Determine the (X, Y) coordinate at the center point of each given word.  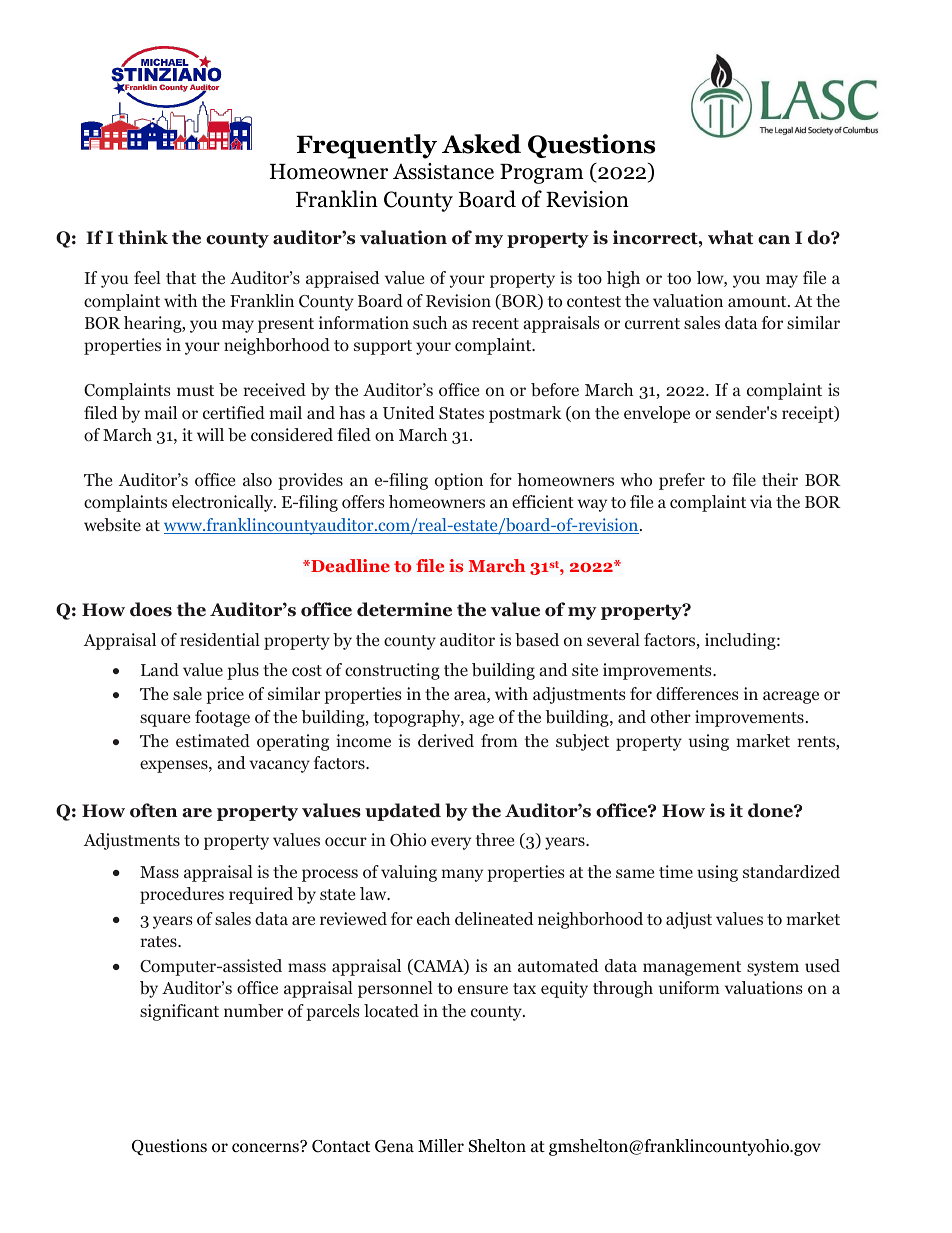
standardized (791, 871)
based (537, 640)
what (730, 237)
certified (234, 412)
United (409, 413)
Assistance (443, 171)
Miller (441, 1145)
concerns (266, 1147)
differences (697, 693)
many (462, 875)
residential (220, 639)
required (261, 895)
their (780, 479)
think (143, 237)
